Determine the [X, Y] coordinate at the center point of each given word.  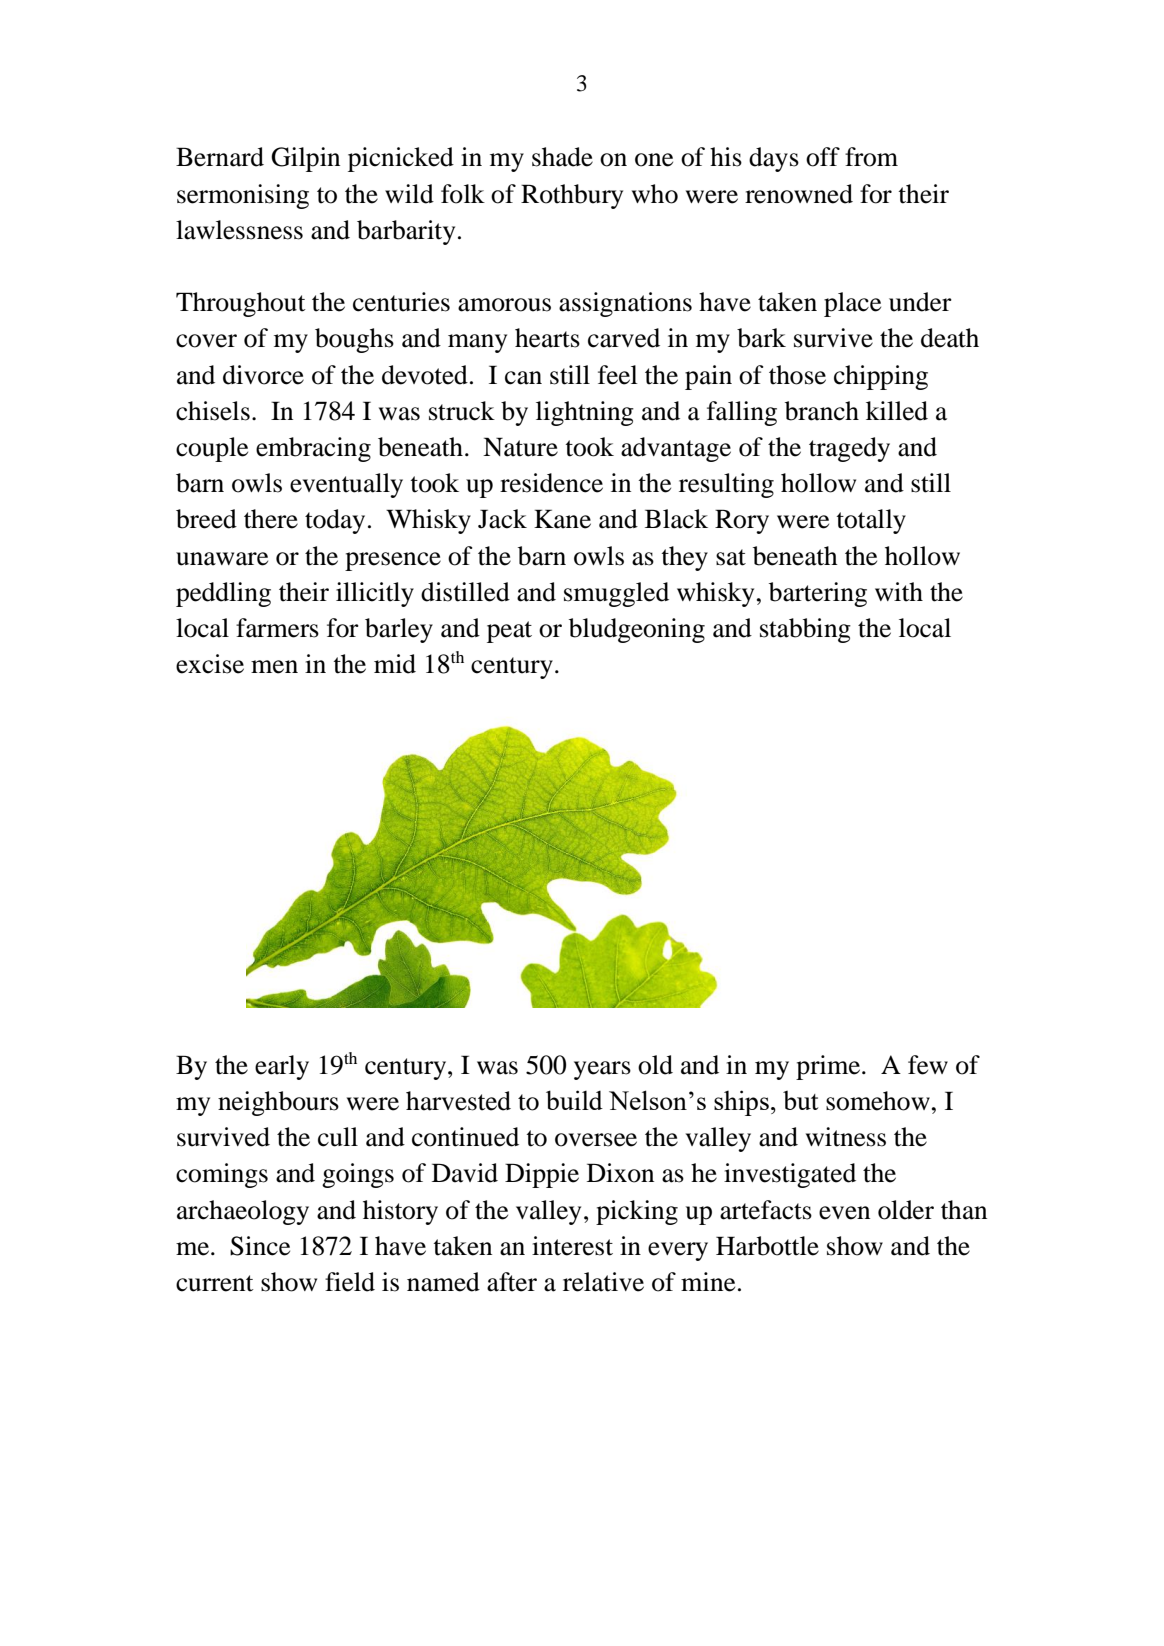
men [274, 667]
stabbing [805, 630]
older [906, 1210]
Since [260, 1246]
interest [572, 1246]
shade [562, 157]
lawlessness [239, 230]
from [871, 157]
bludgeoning [637, 630]
